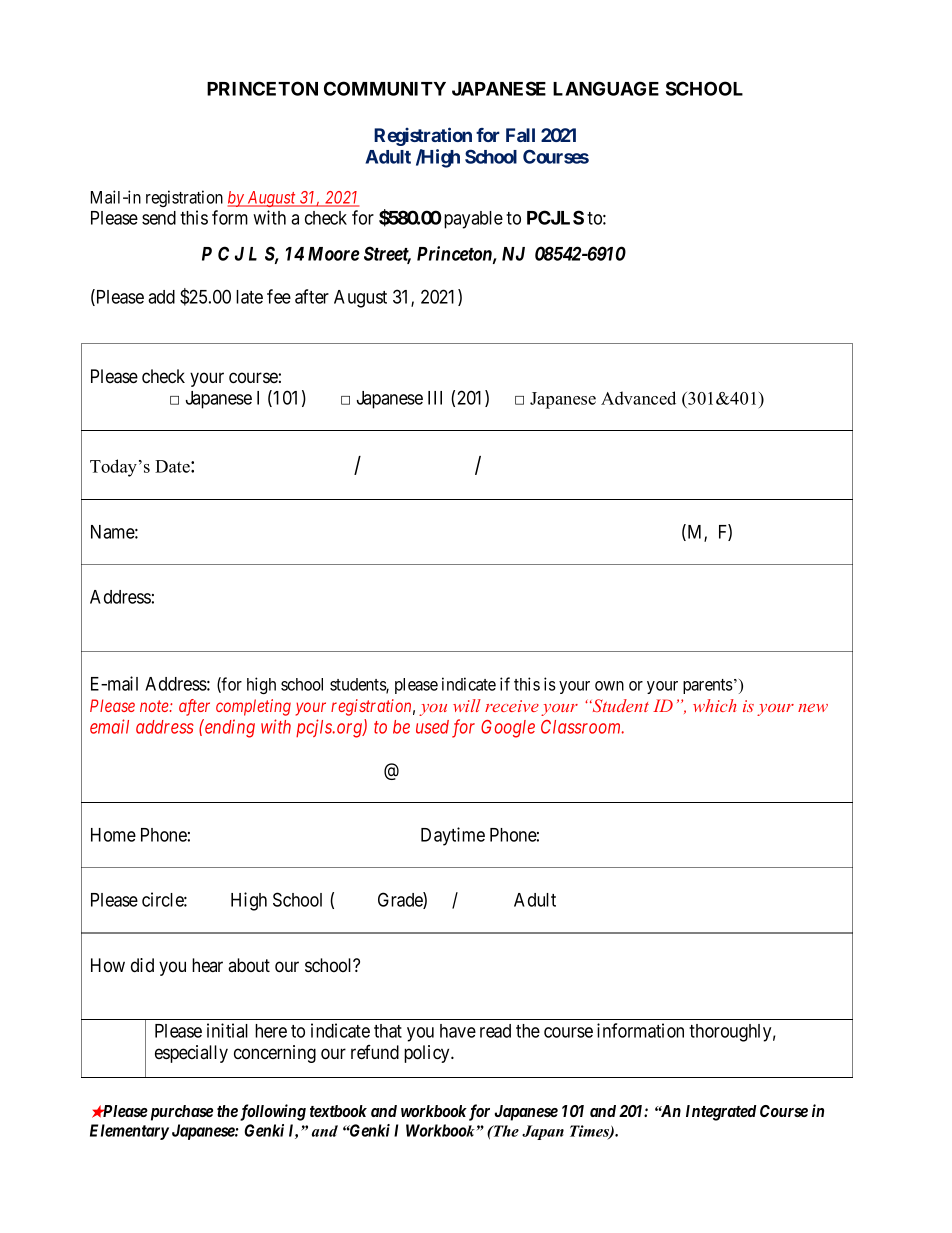 The image size is (952, 1233). I want to click on especially, so click(191, 1054).
